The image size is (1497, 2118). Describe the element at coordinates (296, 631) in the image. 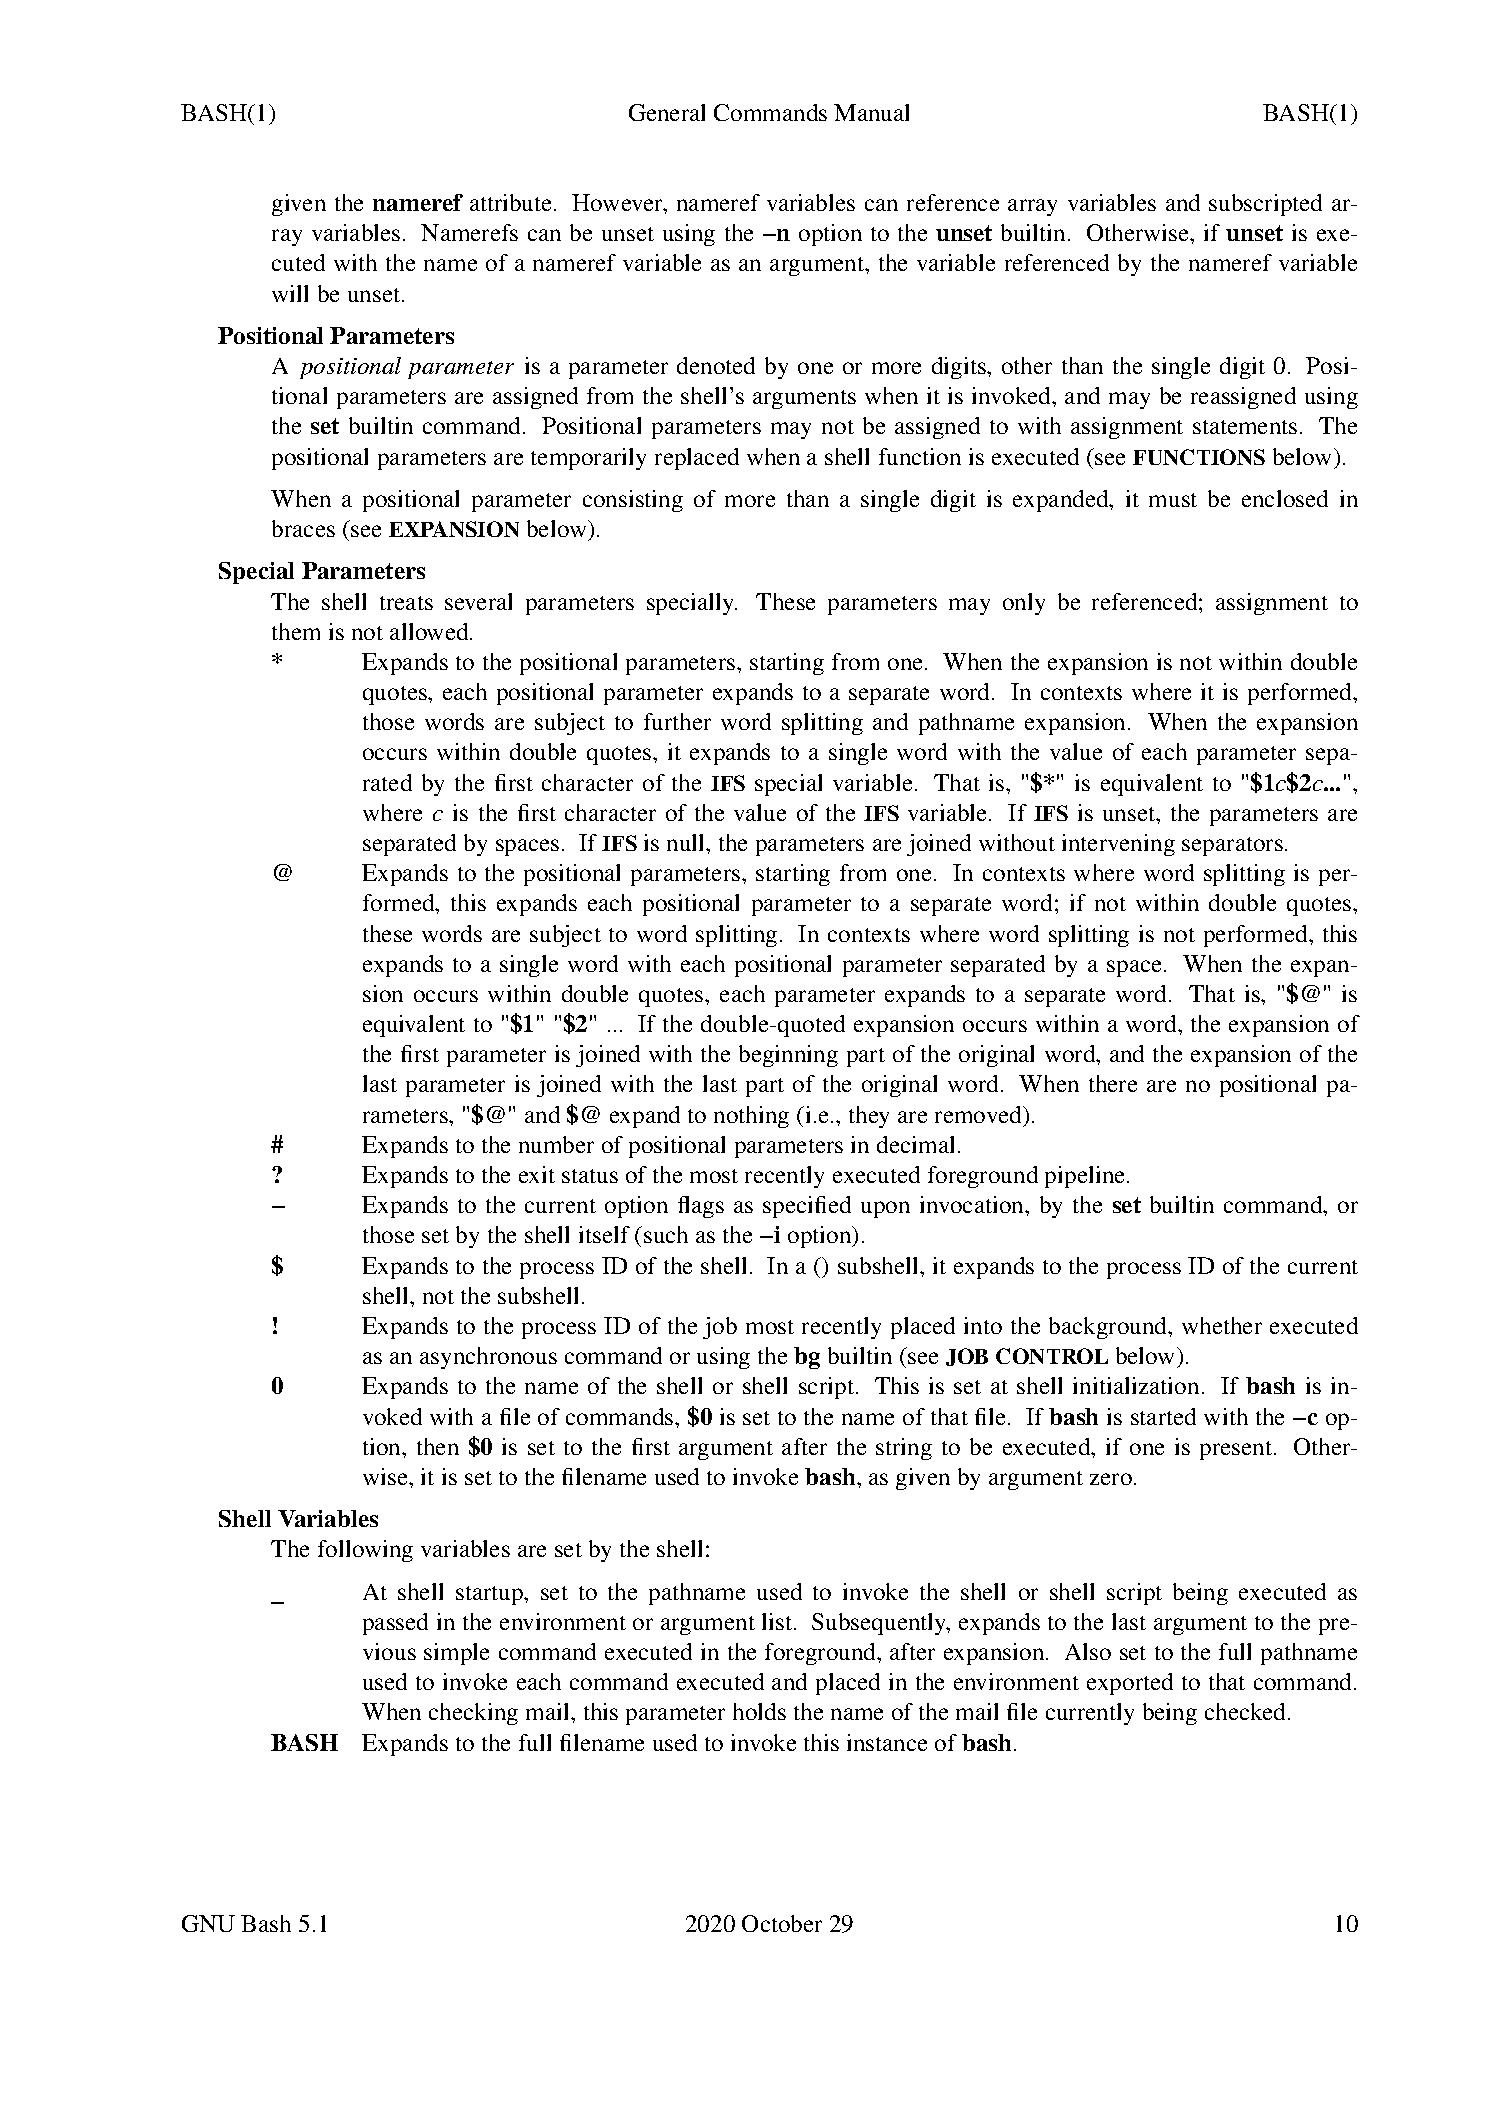

I see `them` at that location.
